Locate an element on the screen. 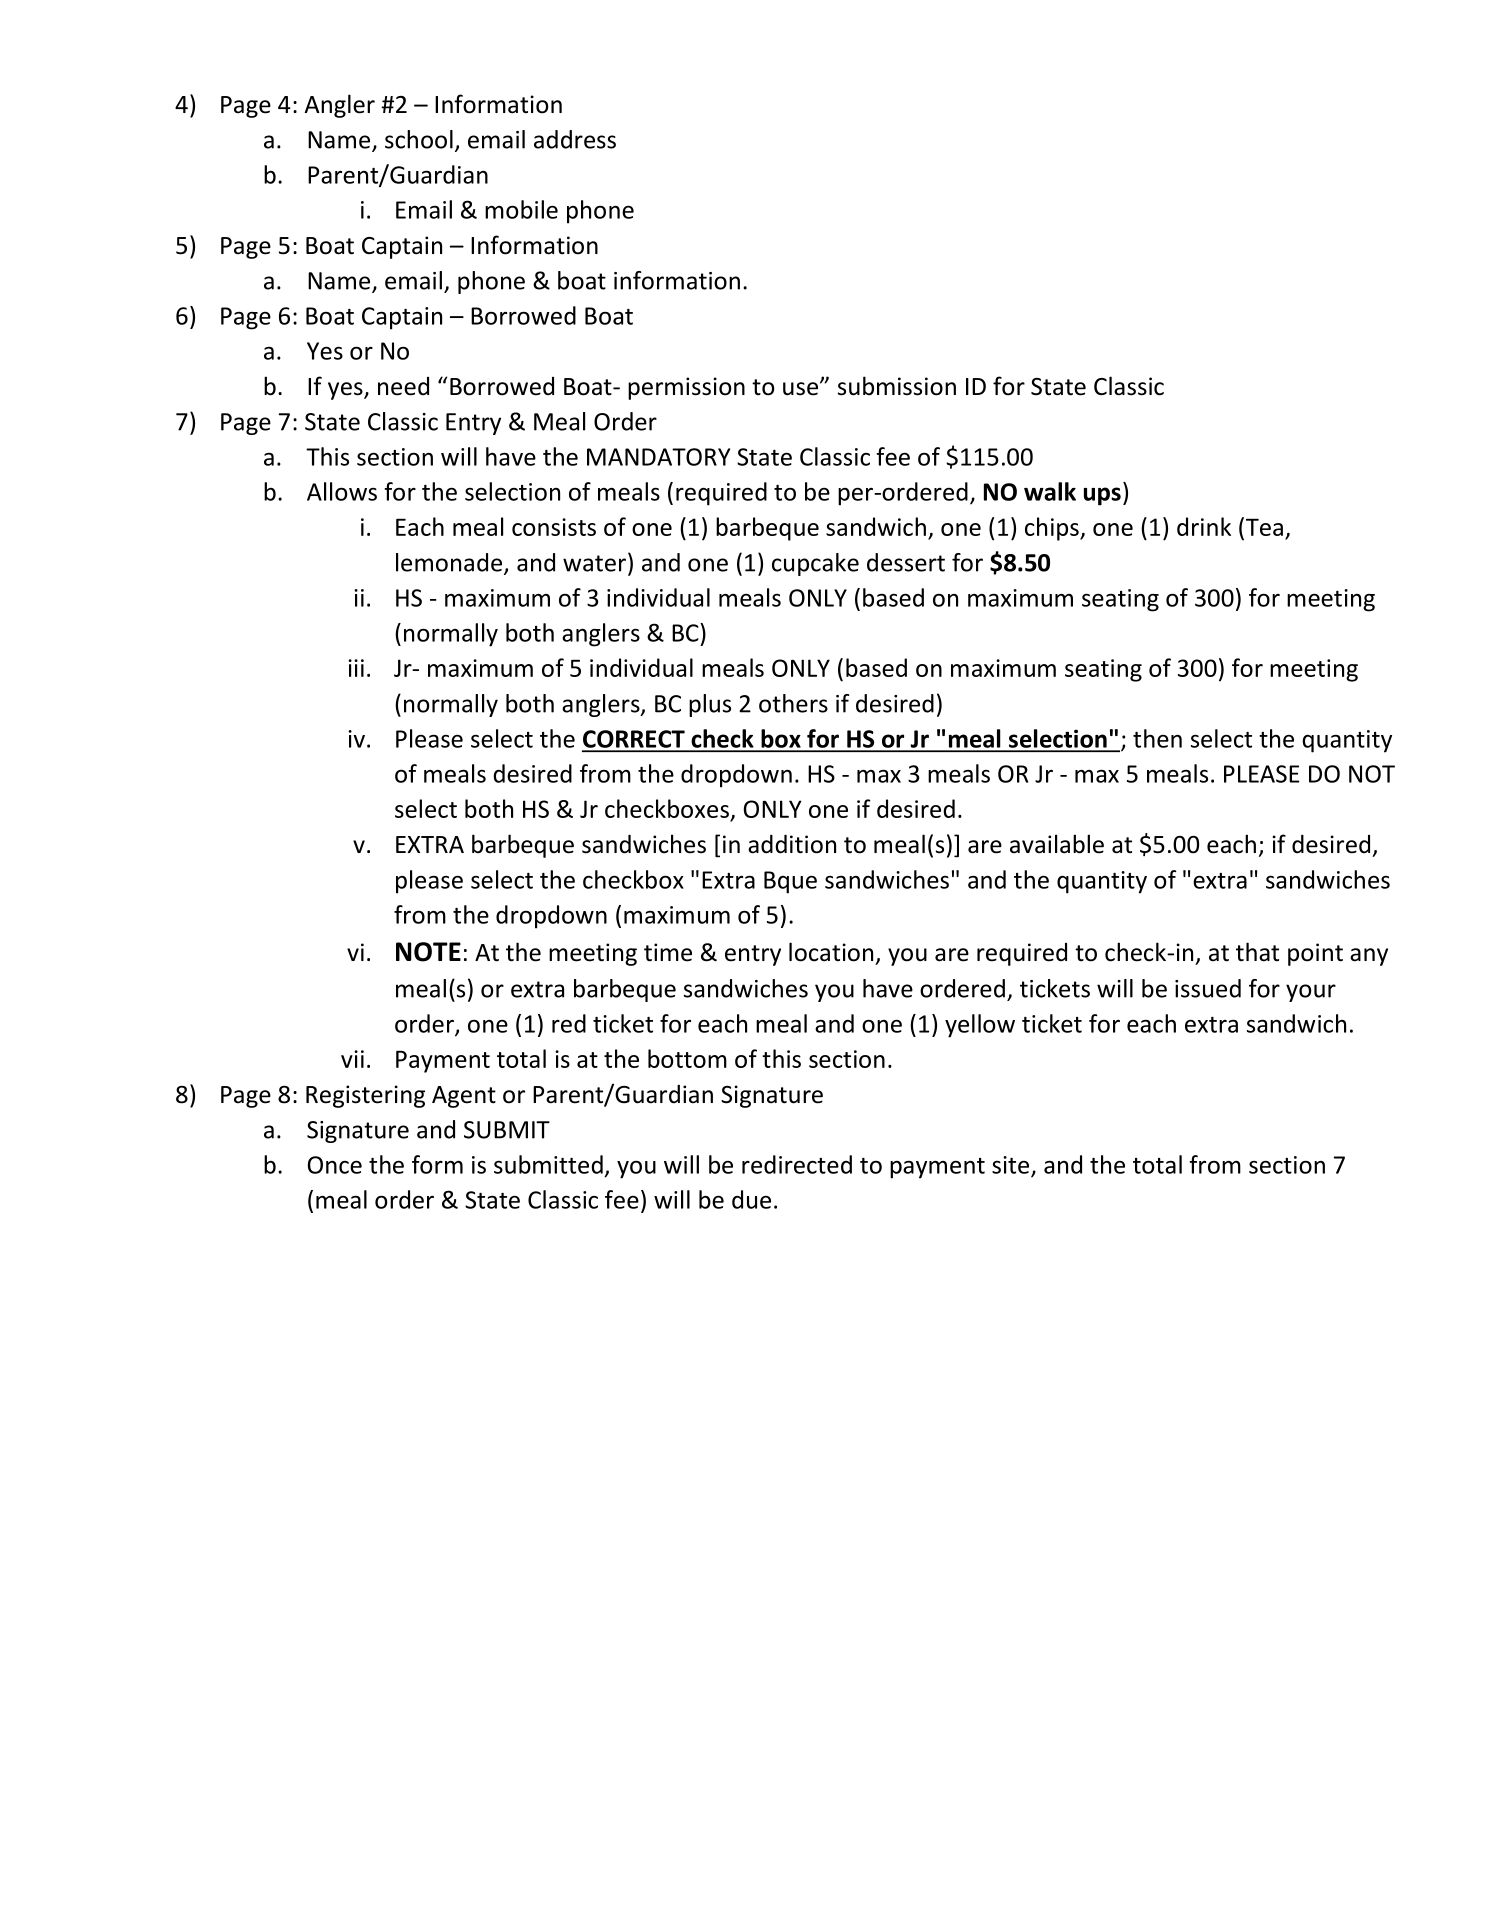 This screenshot has width=1488, height=1926. redirected is located at coordinates (797, 1164).
